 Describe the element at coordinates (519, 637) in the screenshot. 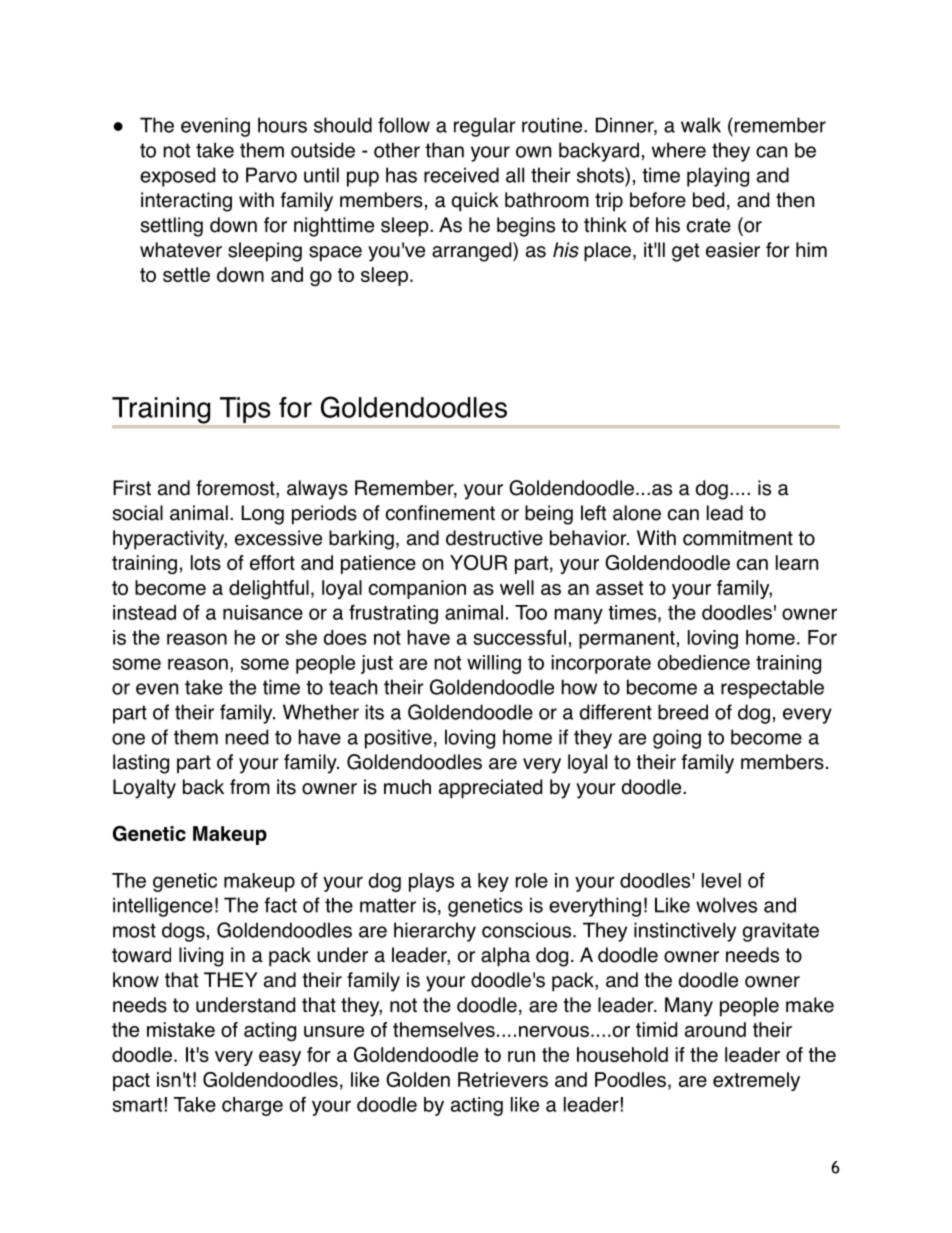

I see `successful` at that location.
